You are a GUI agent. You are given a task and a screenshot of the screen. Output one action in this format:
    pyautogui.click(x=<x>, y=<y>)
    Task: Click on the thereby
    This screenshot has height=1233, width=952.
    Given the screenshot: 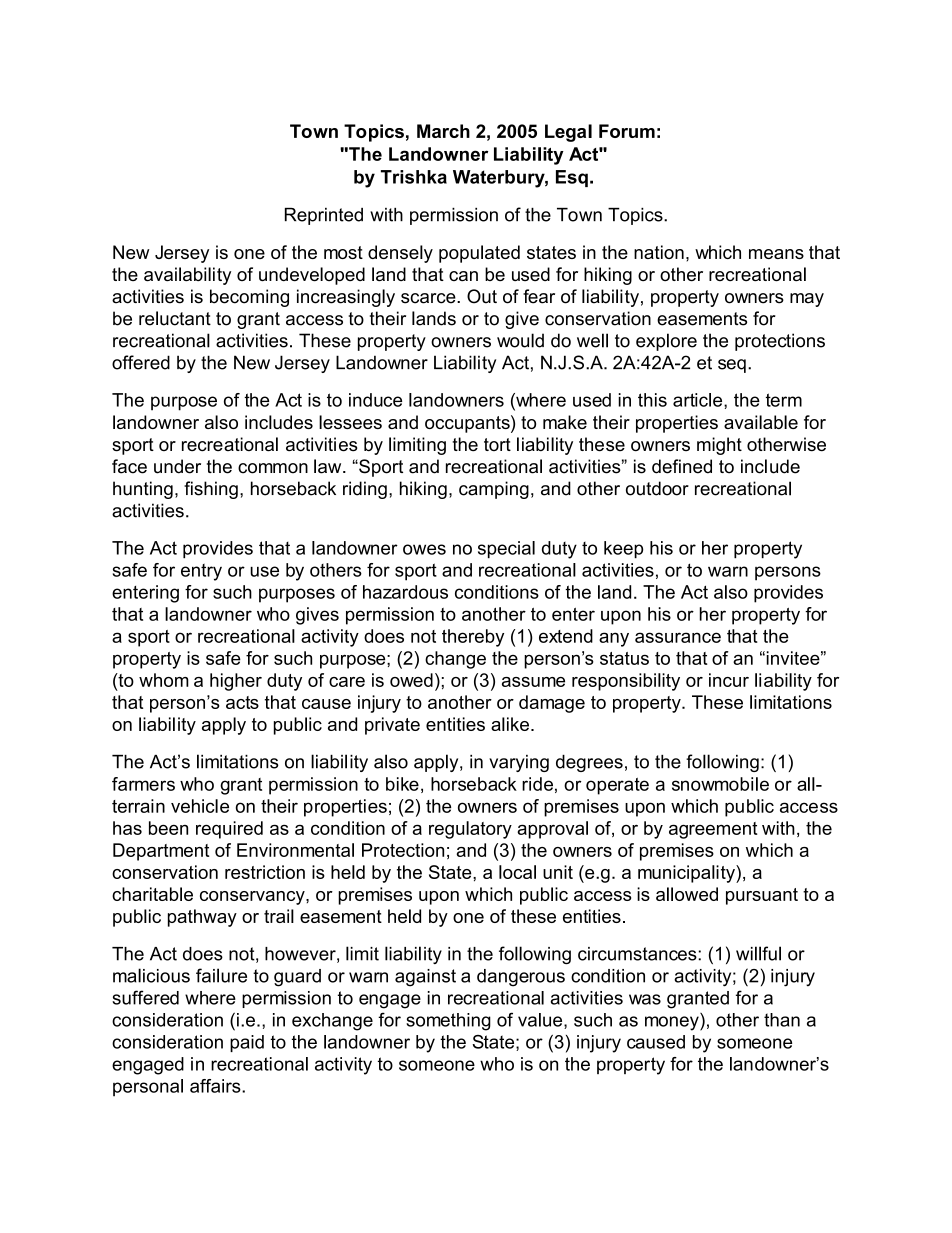 What is the action you would take?
    pyautogui.click(x=473, y=638)
